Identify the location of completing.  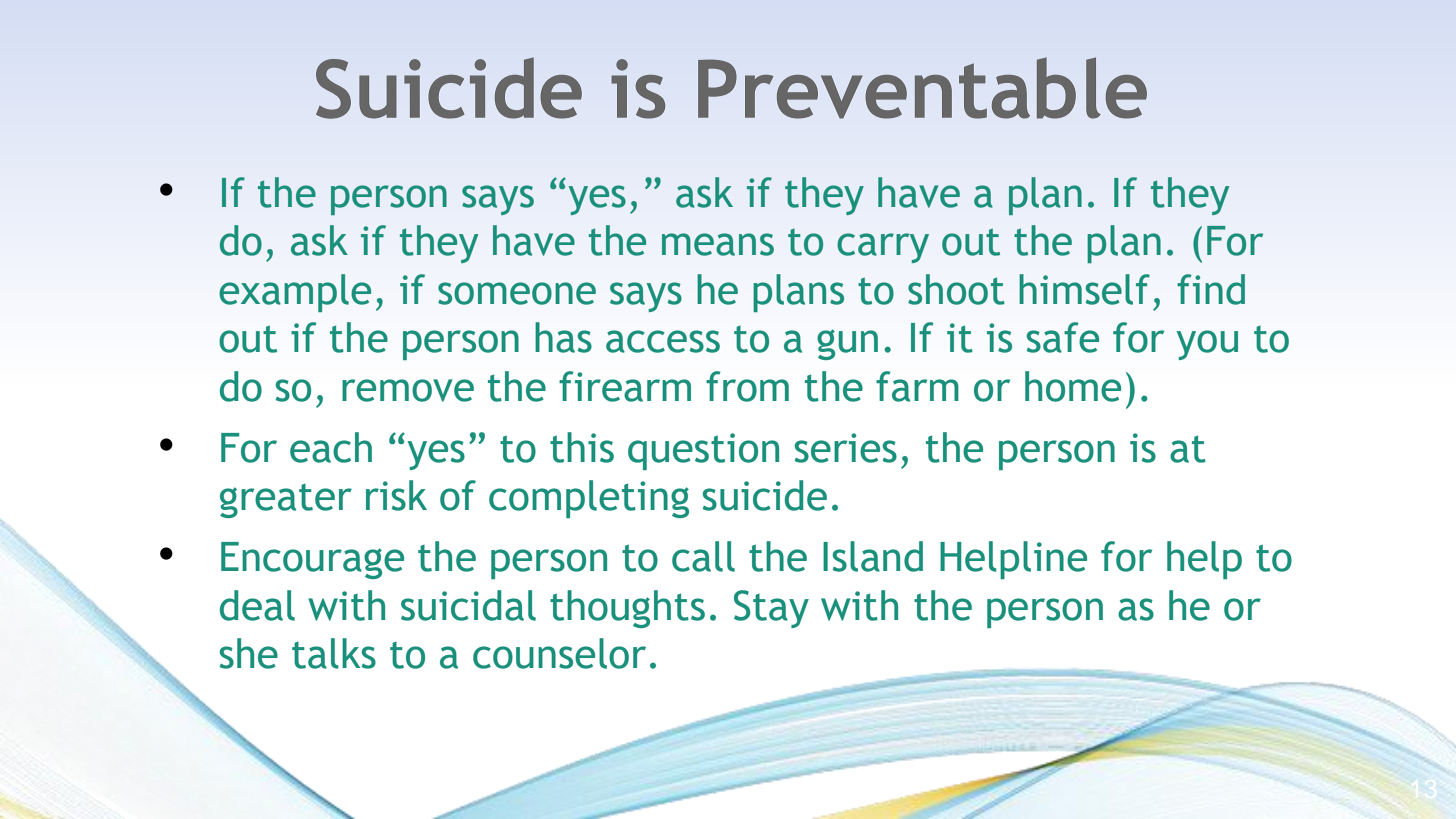
(589, 499).
